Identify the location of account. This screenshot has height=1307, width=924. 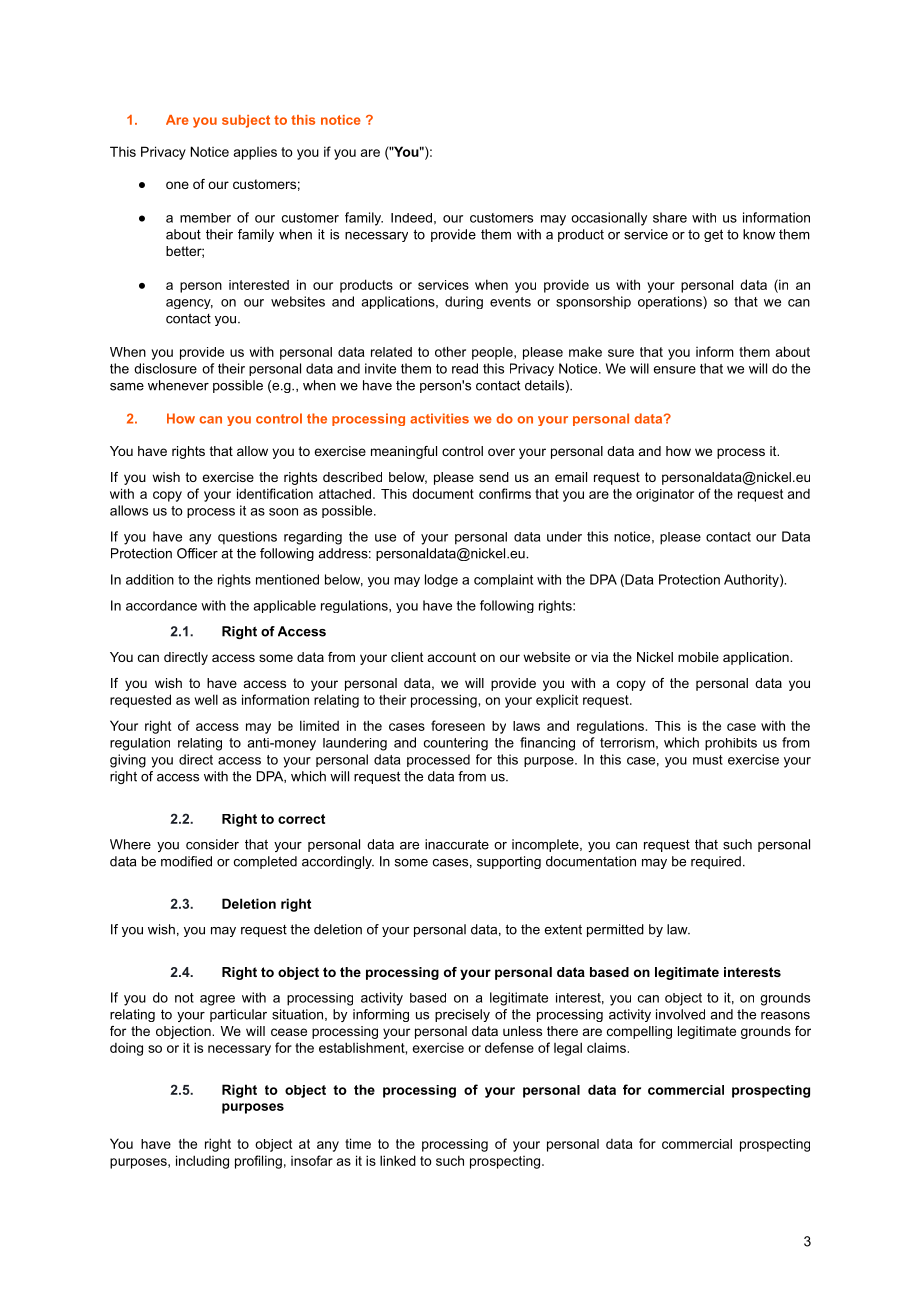
(452, 657).
